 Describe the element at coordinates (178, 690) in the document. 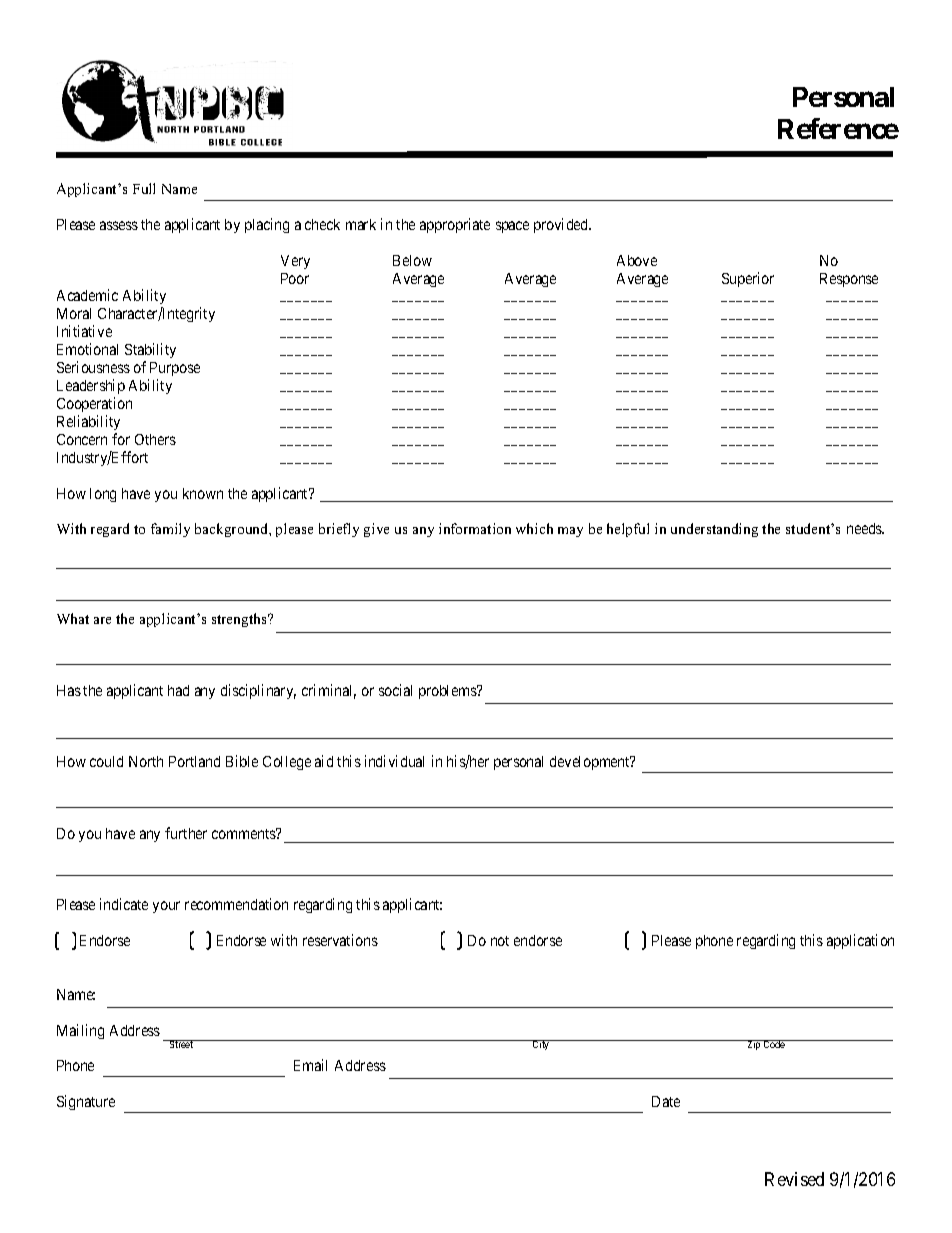

I see `had` at that location.
